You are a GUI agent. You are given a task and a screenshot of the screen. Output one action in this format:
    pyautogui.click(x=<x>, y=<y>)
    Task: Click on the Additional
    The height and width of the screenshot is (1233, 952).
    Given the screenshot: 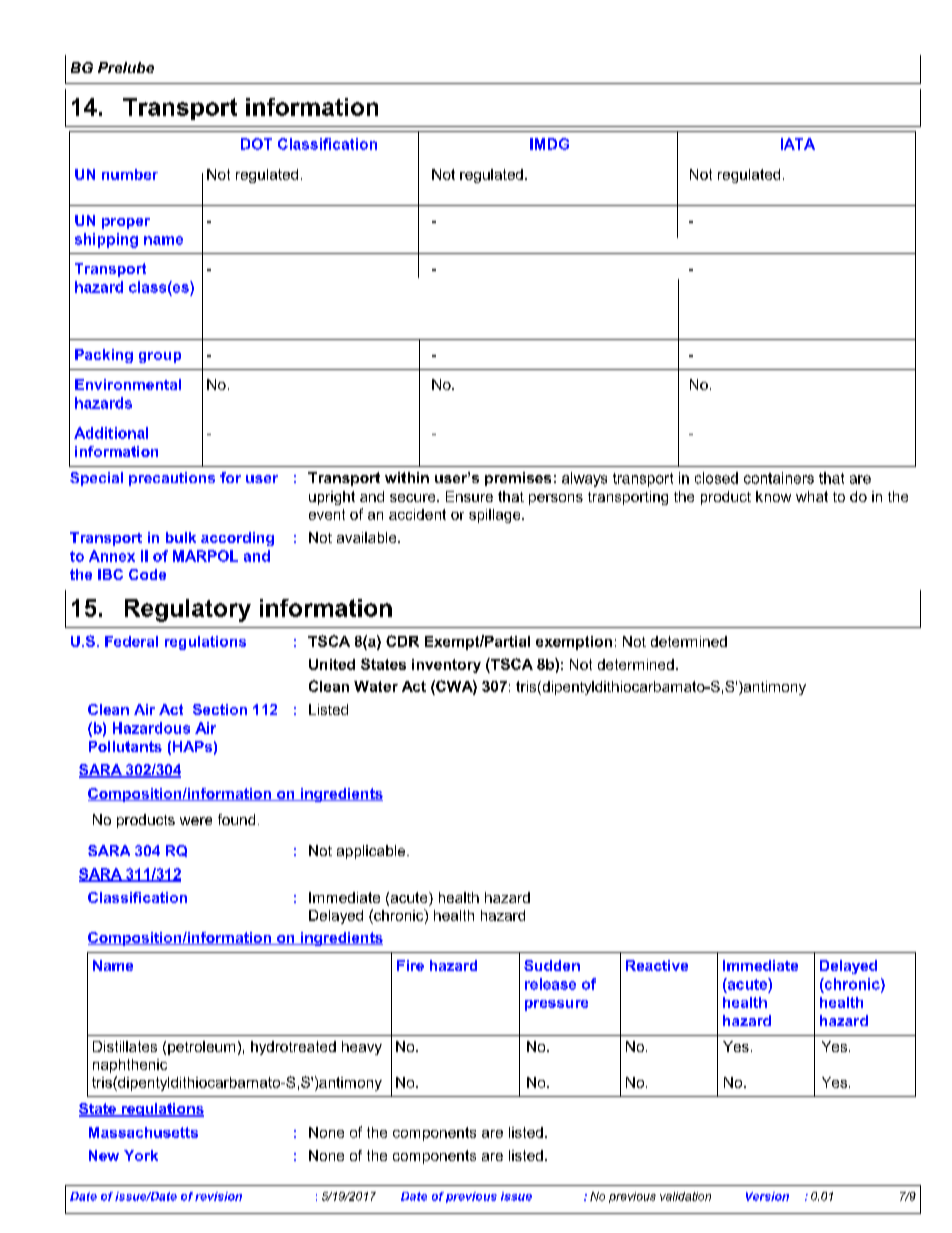 What is the action you would take?
    pyautogui.click(x=111, y=433)
